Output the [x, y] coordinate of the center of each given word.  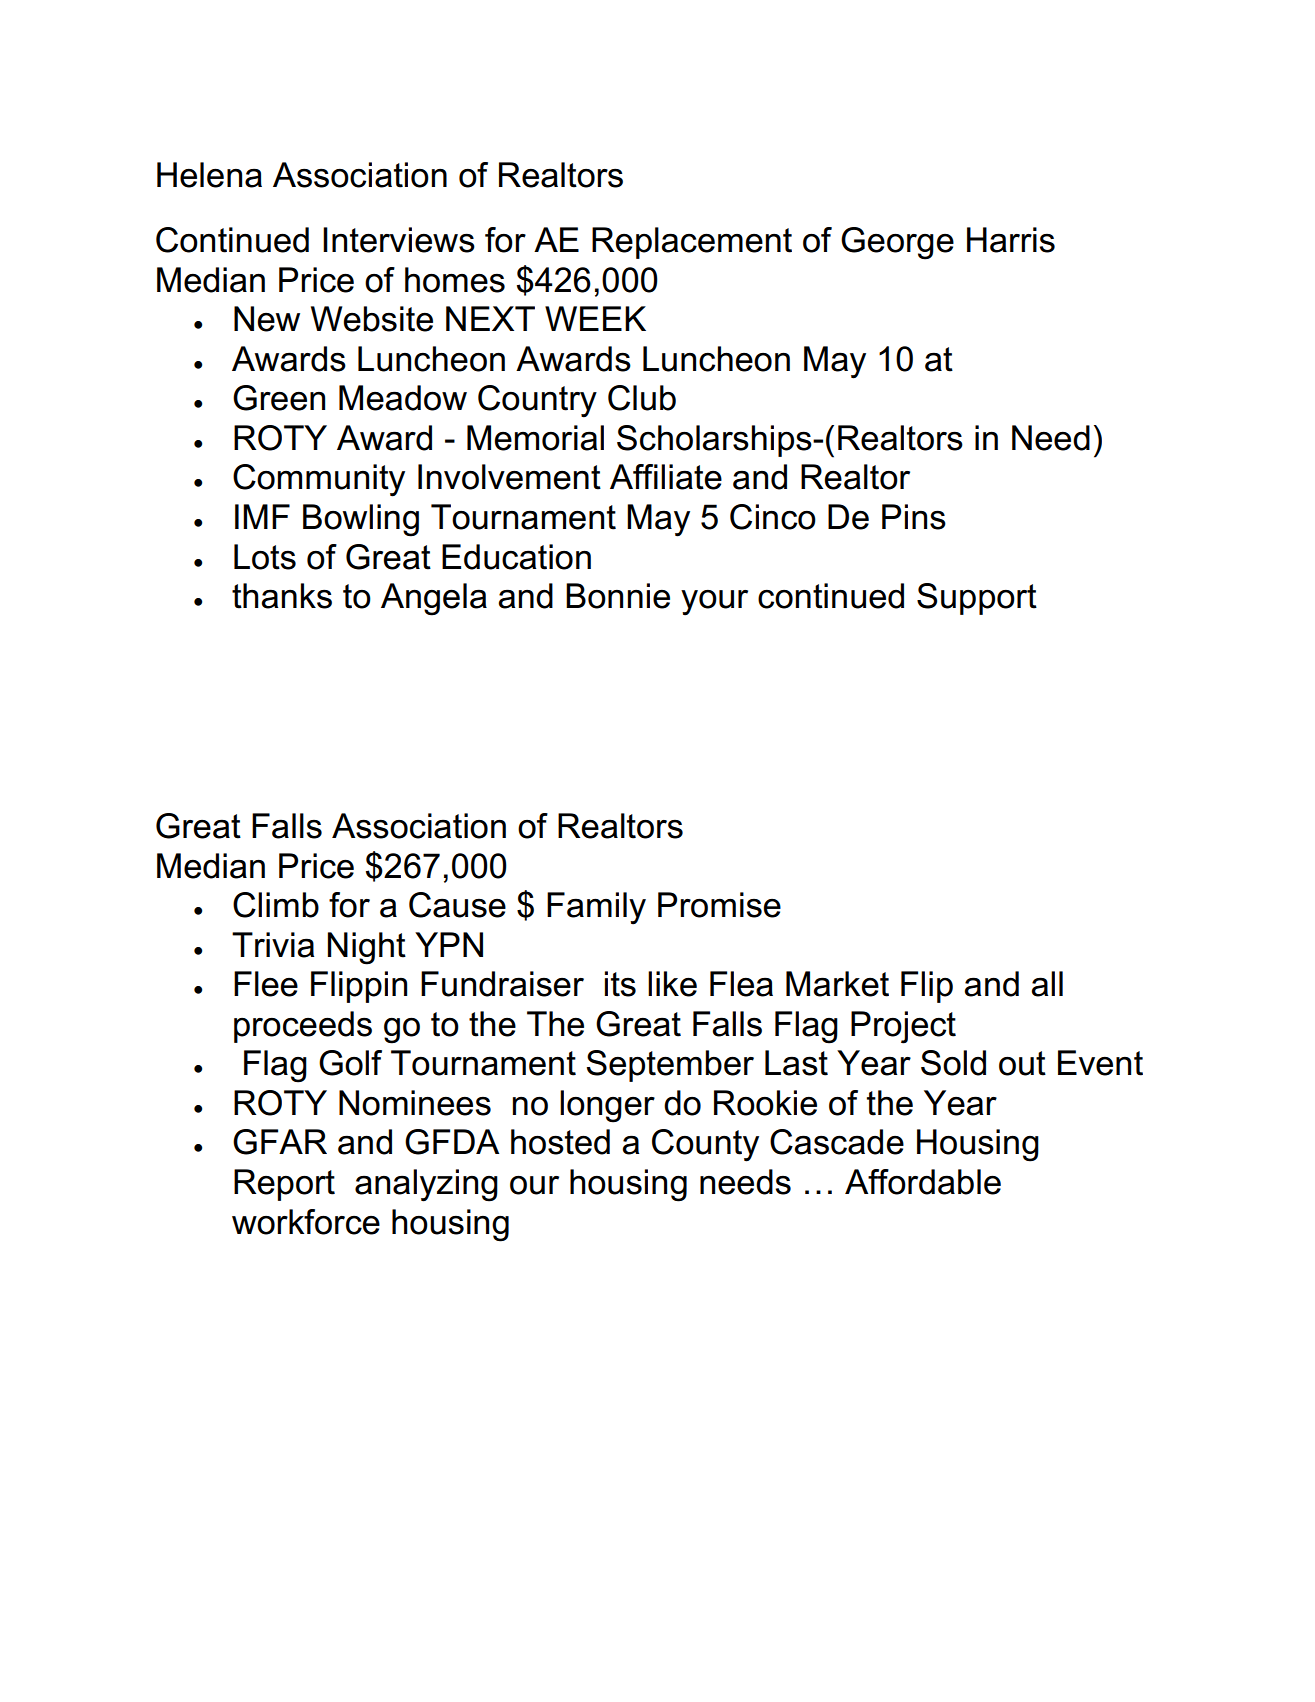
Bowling [361, 520]
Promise [719, 905]
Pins [914, 517]
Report [284, 1185]
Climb [276, 905]
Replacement [692, 243]
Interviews [399, 240]
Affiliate [666, 477]
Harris [1011, 240]
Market [837, 984]
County [705, 1145]
